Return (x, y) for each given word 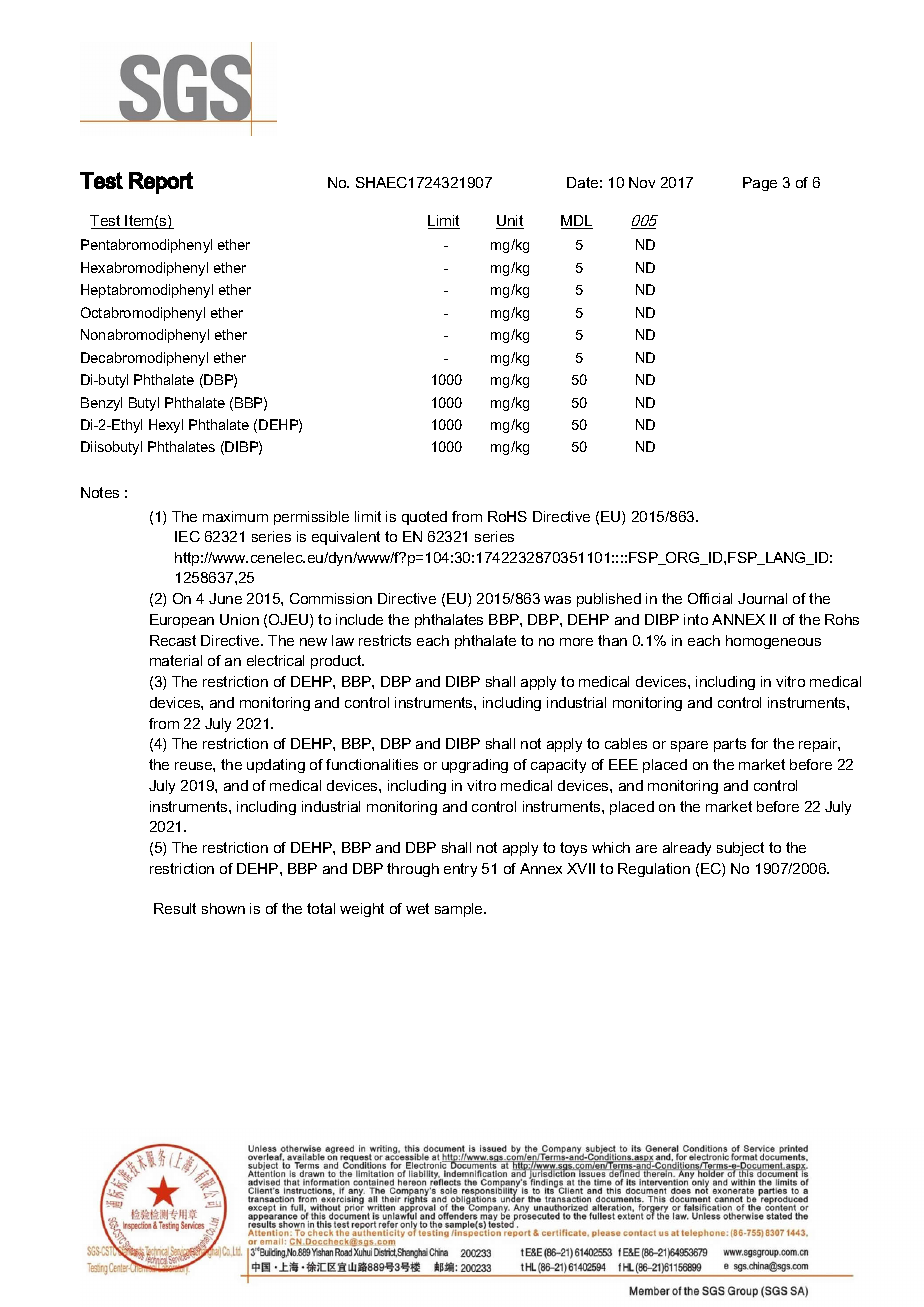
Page (760, 184)
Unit (510, 222)
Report (161, 183)
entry (460, 870)
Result (175, 908)
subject (740, 849)
